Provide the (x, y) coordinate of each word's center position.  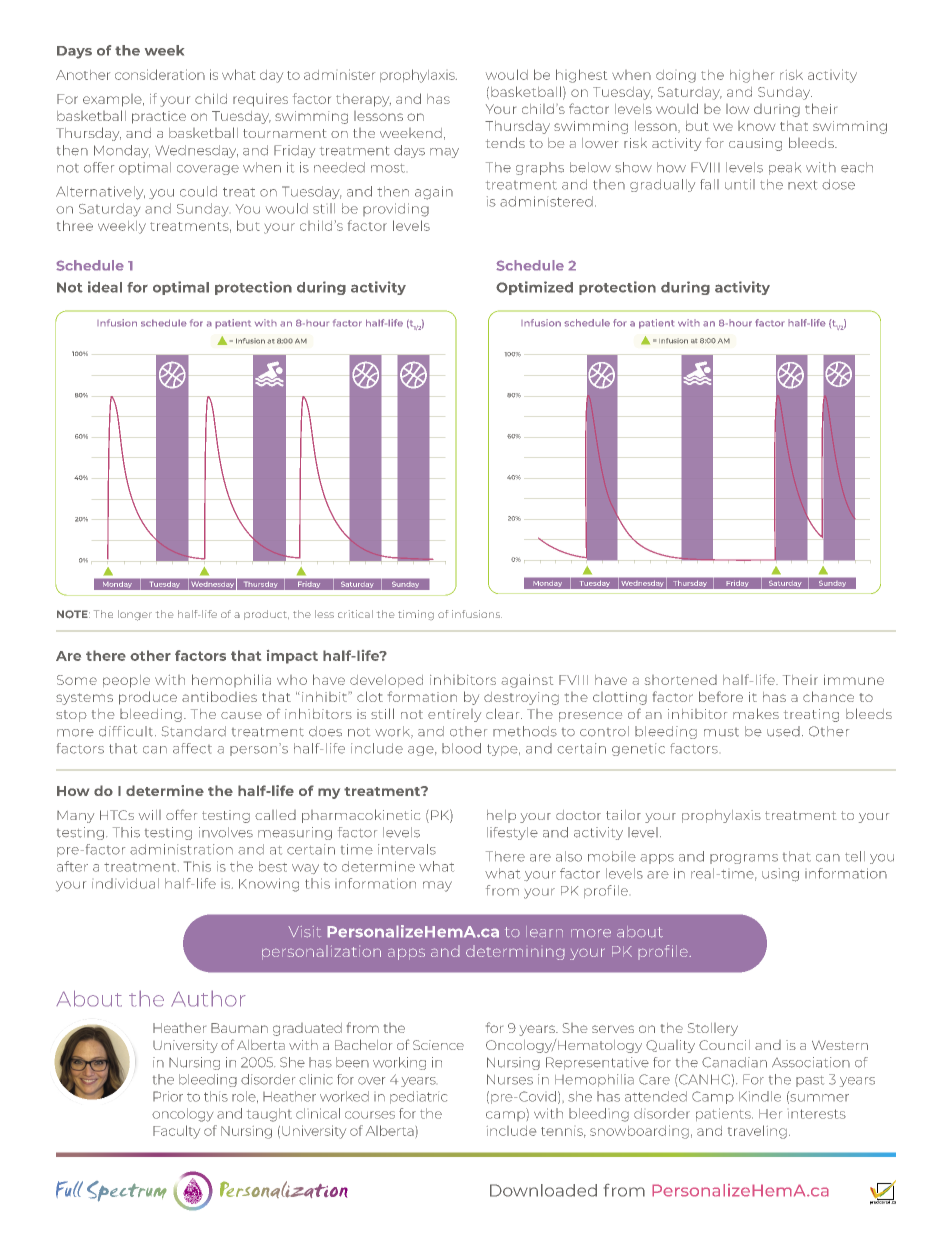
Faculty (176, 1132)
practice (159, 117)
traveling (757, 1132)
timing (416, 615)
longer (135, 615)
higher (752, 76)
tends (505, 142)
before (721, 696)
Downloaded (543, 1190)
